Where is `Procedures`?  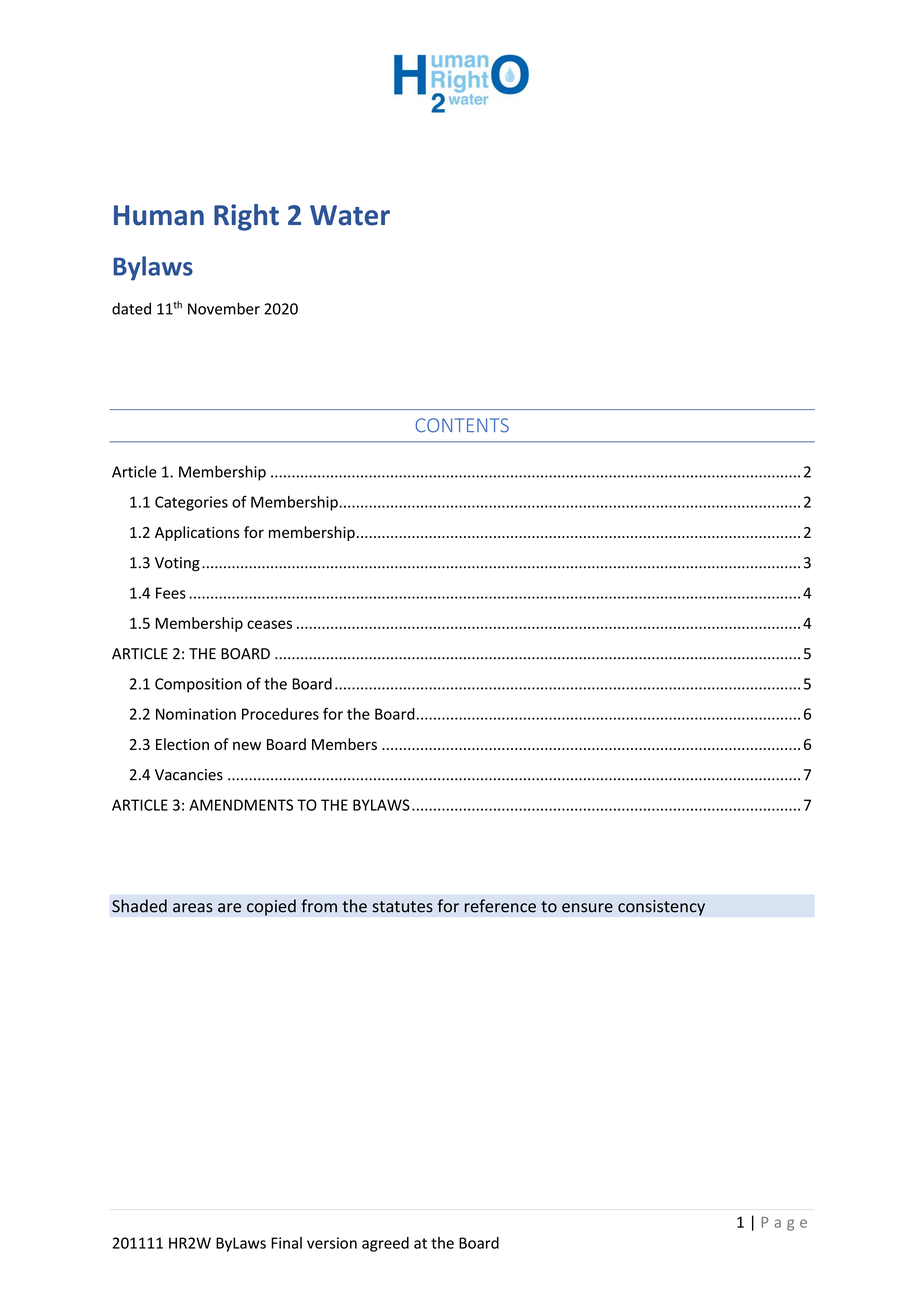 Procedures is located at coordinates (280, 714).
